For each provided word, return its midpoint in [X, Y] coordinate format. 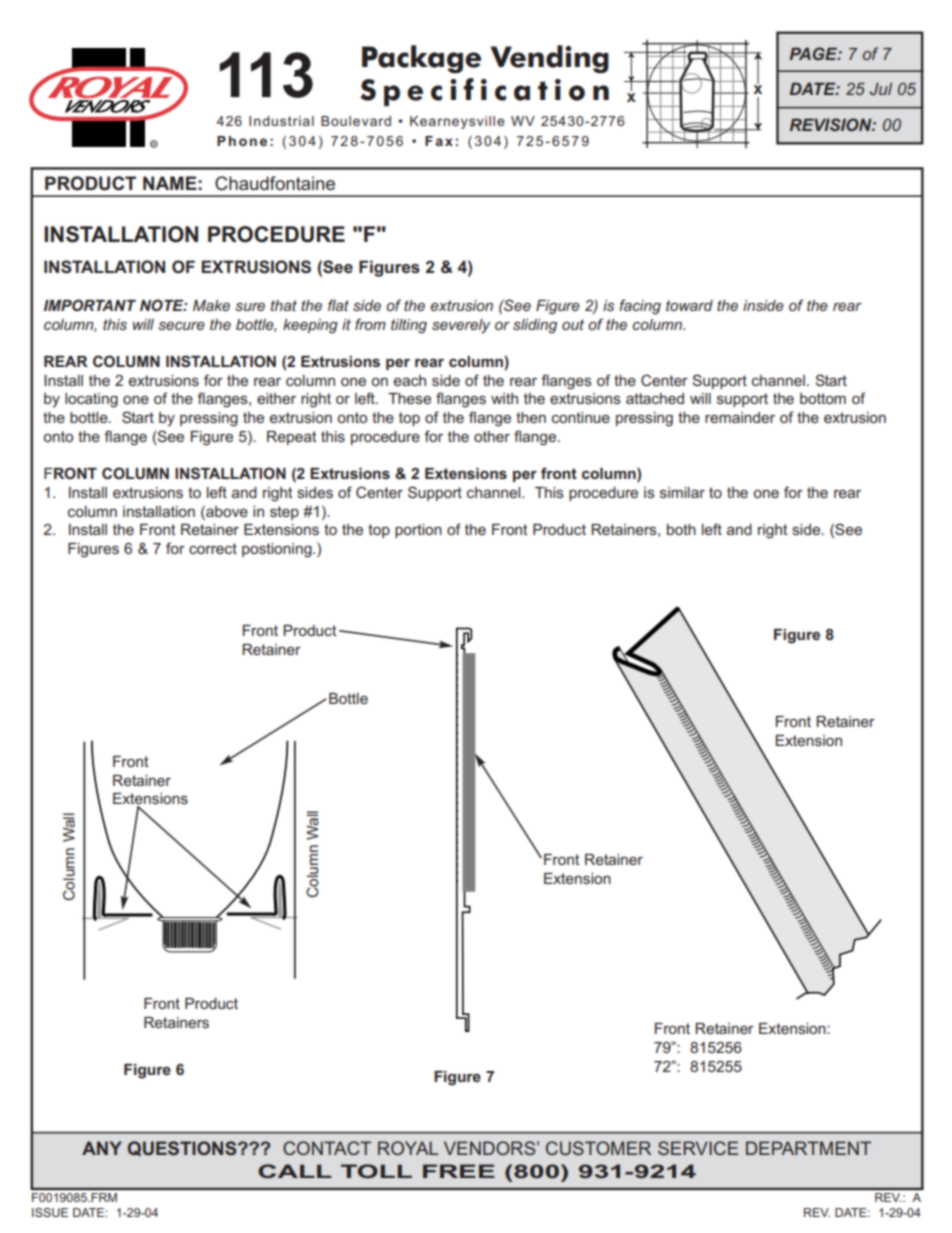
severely [461, 326]
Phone [242, 141]
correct [213, 548]
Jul [881, 88]
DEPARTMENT [808, 1148]
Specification [484, 92]
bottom [823, 398]
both [681, 529]
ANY [102, 1148]
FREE [459, 1171]
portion [418, 531]
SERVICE [698, 1148]
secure [181, 325]
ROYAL [408, 1148]
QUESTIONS [183, 1148]
